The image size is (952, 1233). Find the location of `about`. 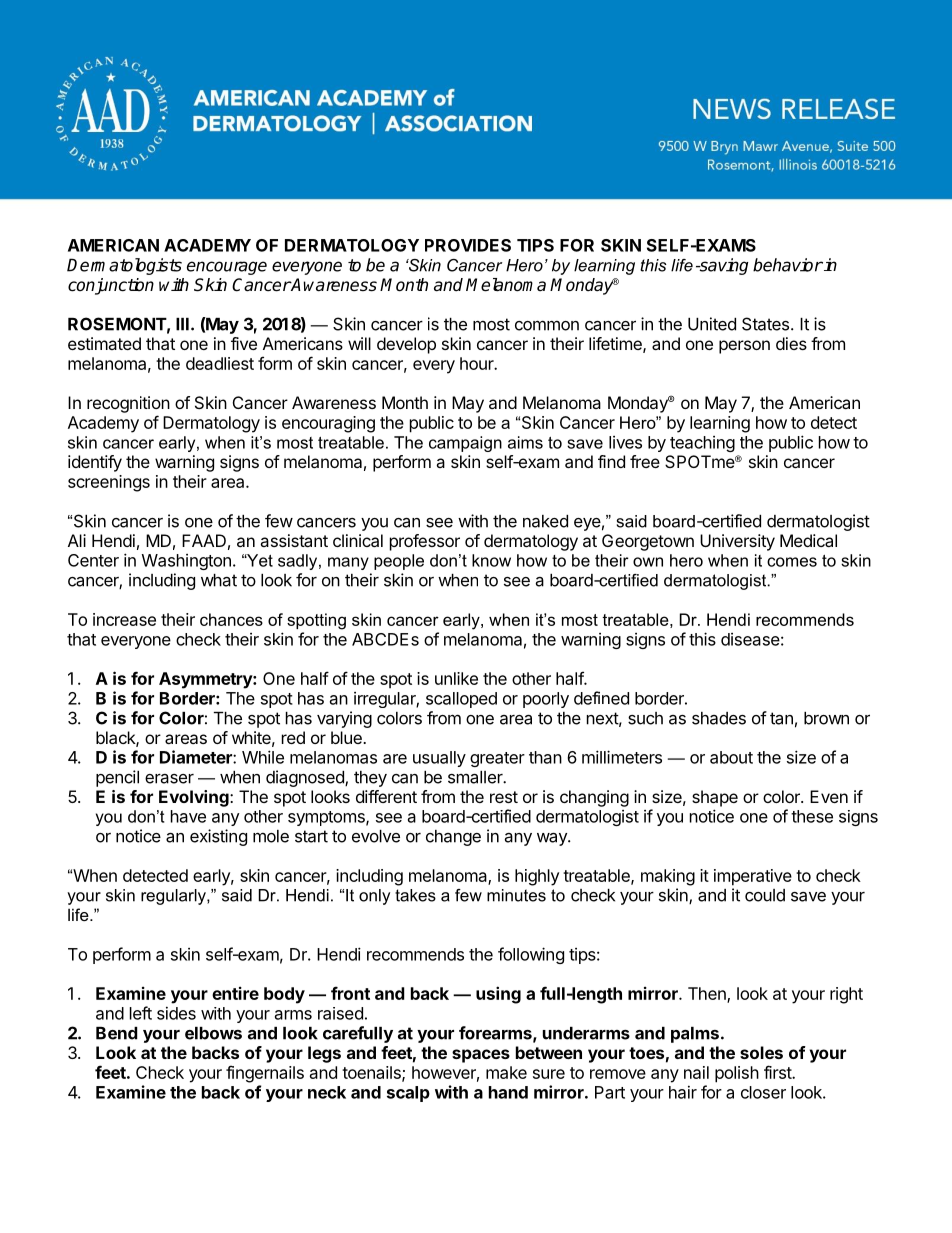

about is located at coordinates (731, 757).
